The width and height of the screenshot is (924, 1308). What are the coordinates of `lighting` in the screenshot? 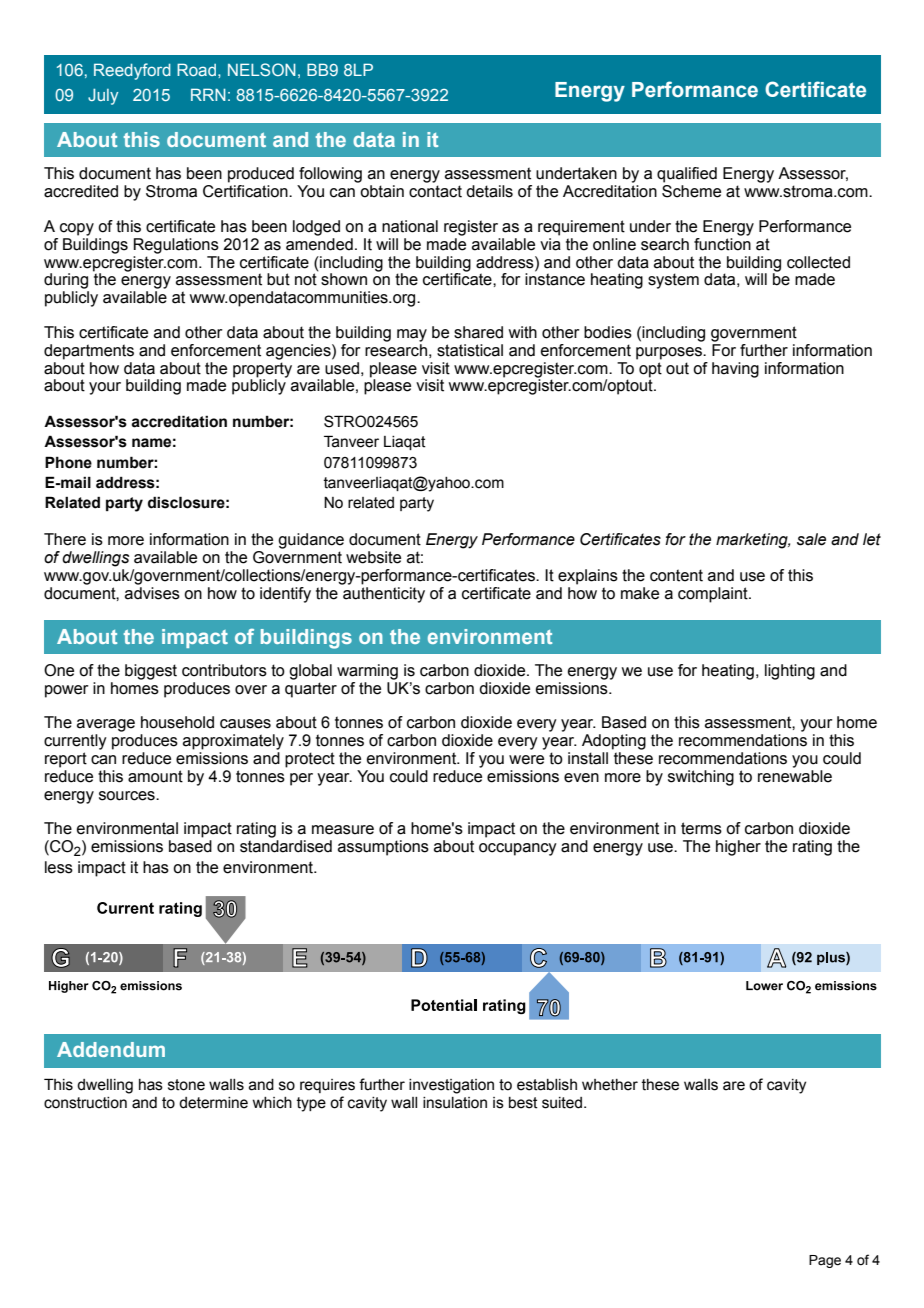 It's located at (790, 672).
